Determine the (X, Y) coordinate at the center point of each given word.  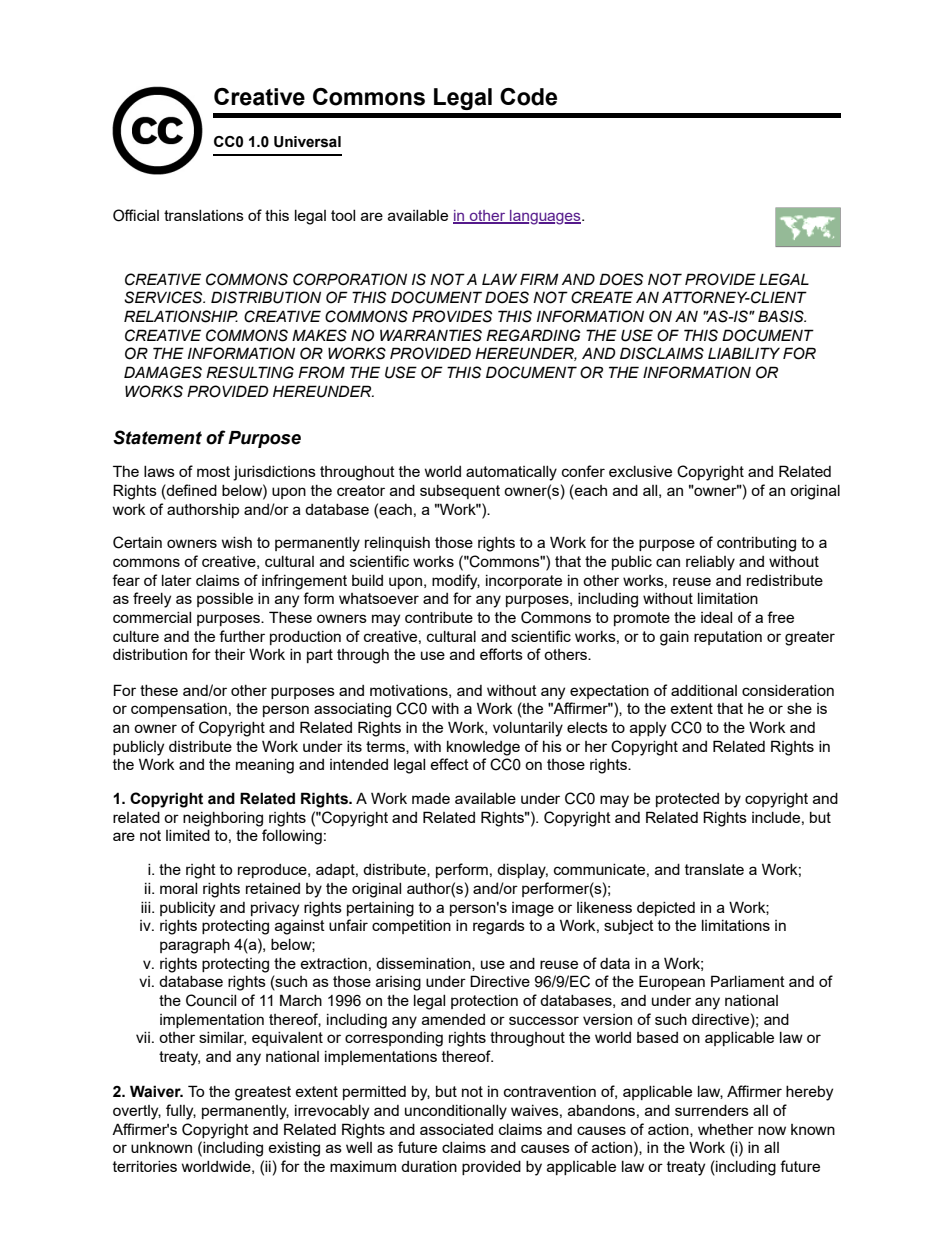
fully (181, 1112)
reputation (728, 638)
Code (528, 97)
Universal (307, 142)
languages (545, 217)
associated (456, 1129)
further (242, 636)
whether (726, 1129)
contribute (439, 617)
